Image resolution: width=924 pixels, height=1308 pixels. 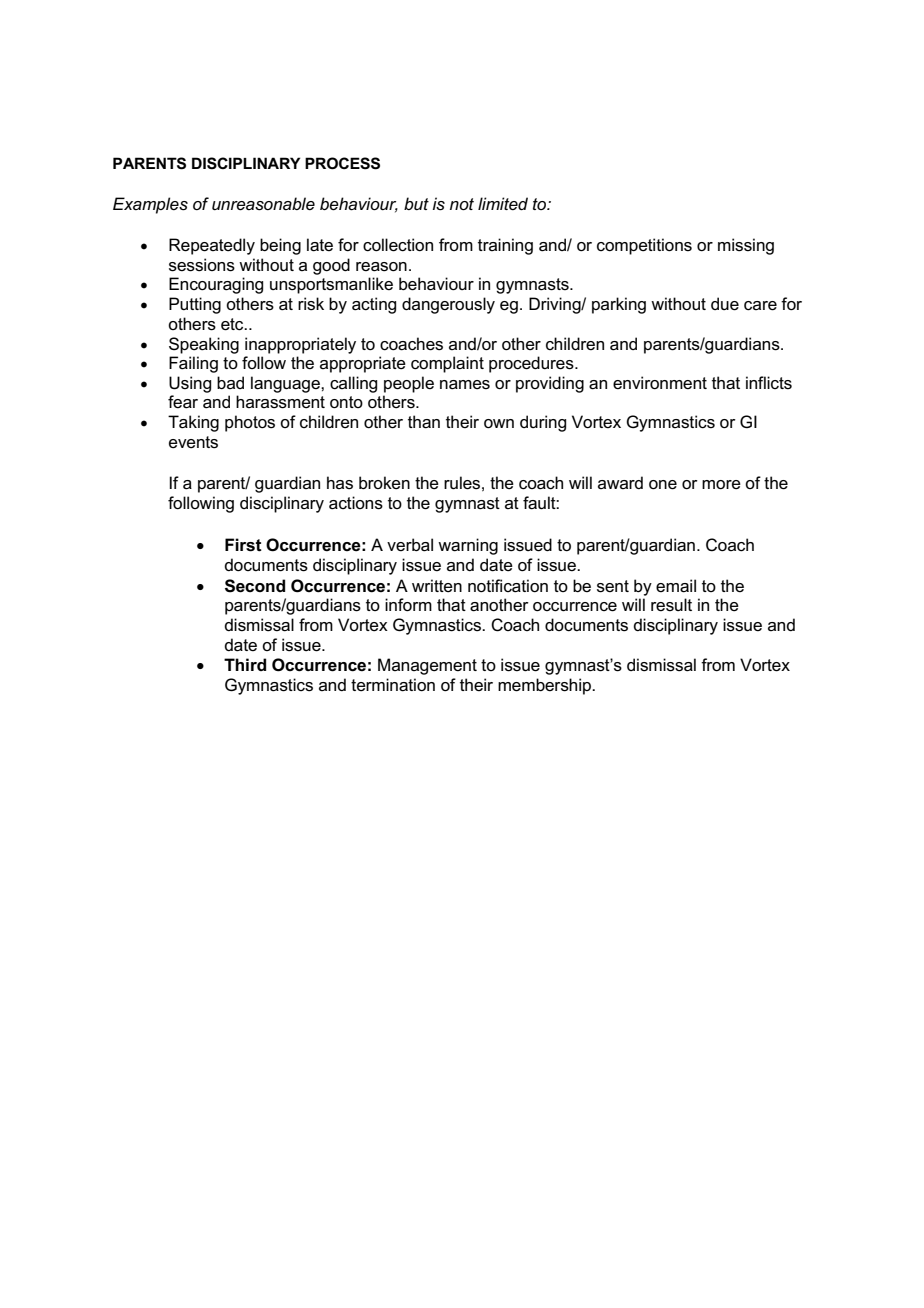 I want to click on First, so click(x=243, y=545).
